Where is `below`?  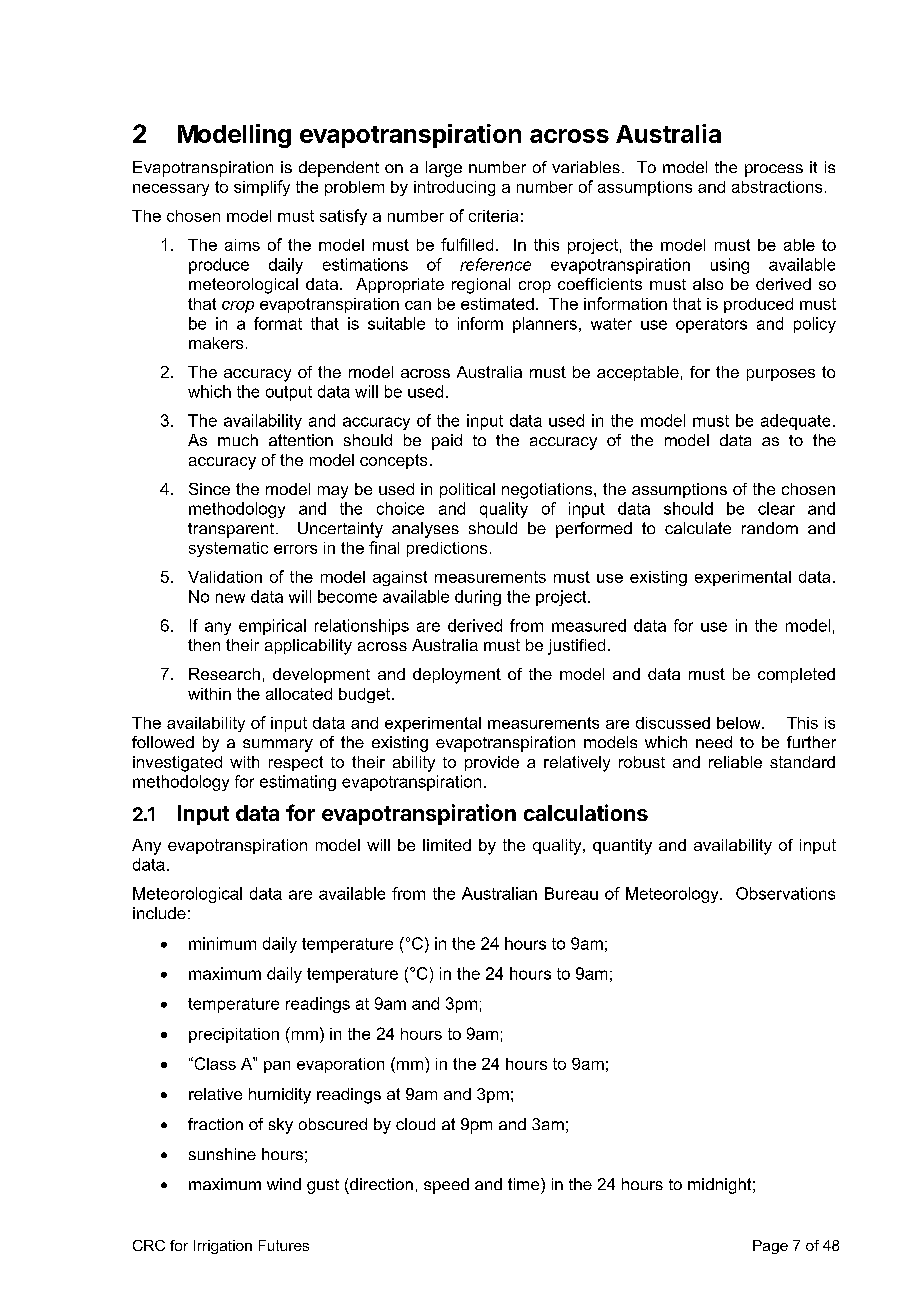
below is located at coordinates (740, 723).
